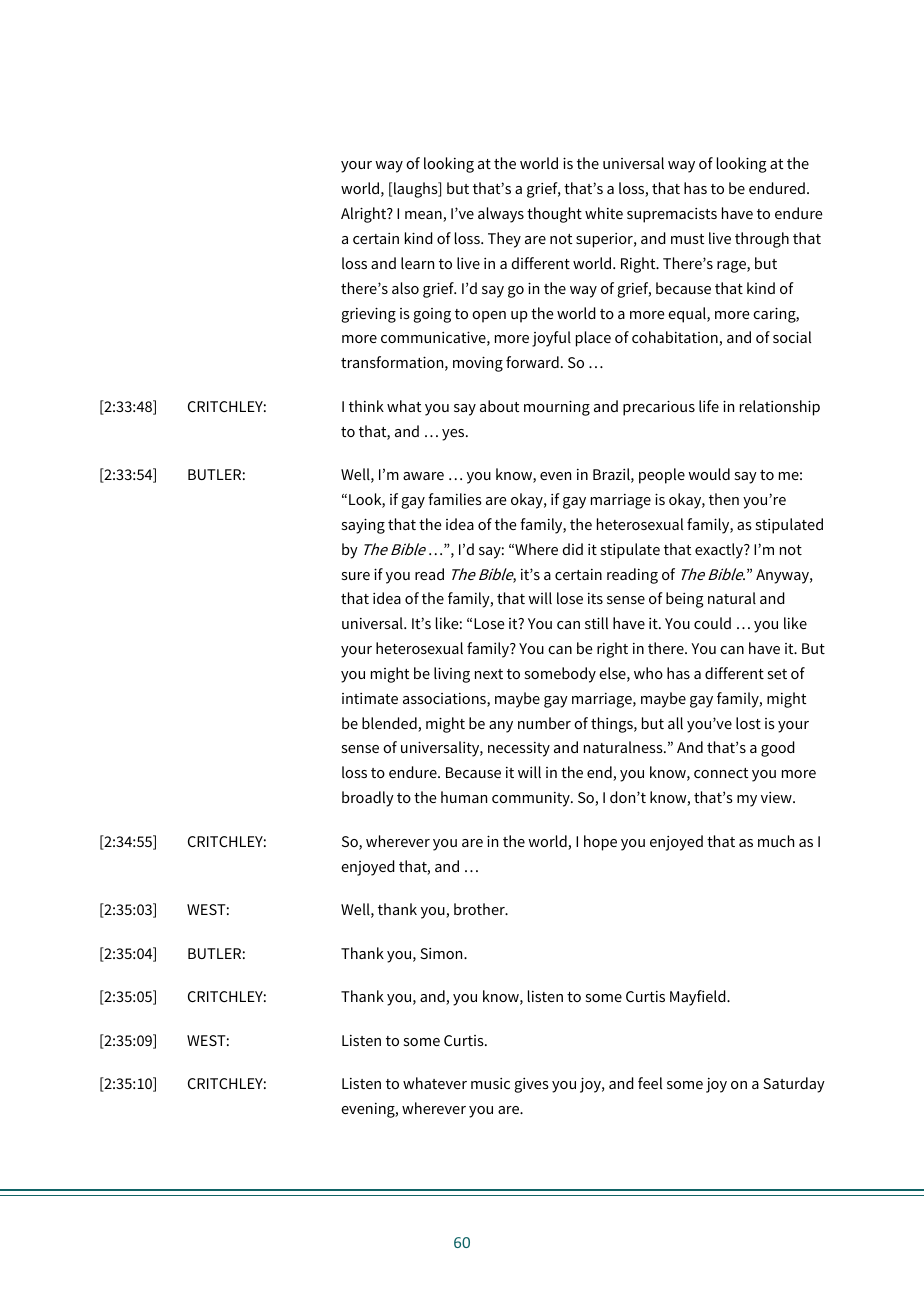  What do you see at coordinates (762, 240) in the screenshot?
I see `through` at bounding box center [762, 240].
